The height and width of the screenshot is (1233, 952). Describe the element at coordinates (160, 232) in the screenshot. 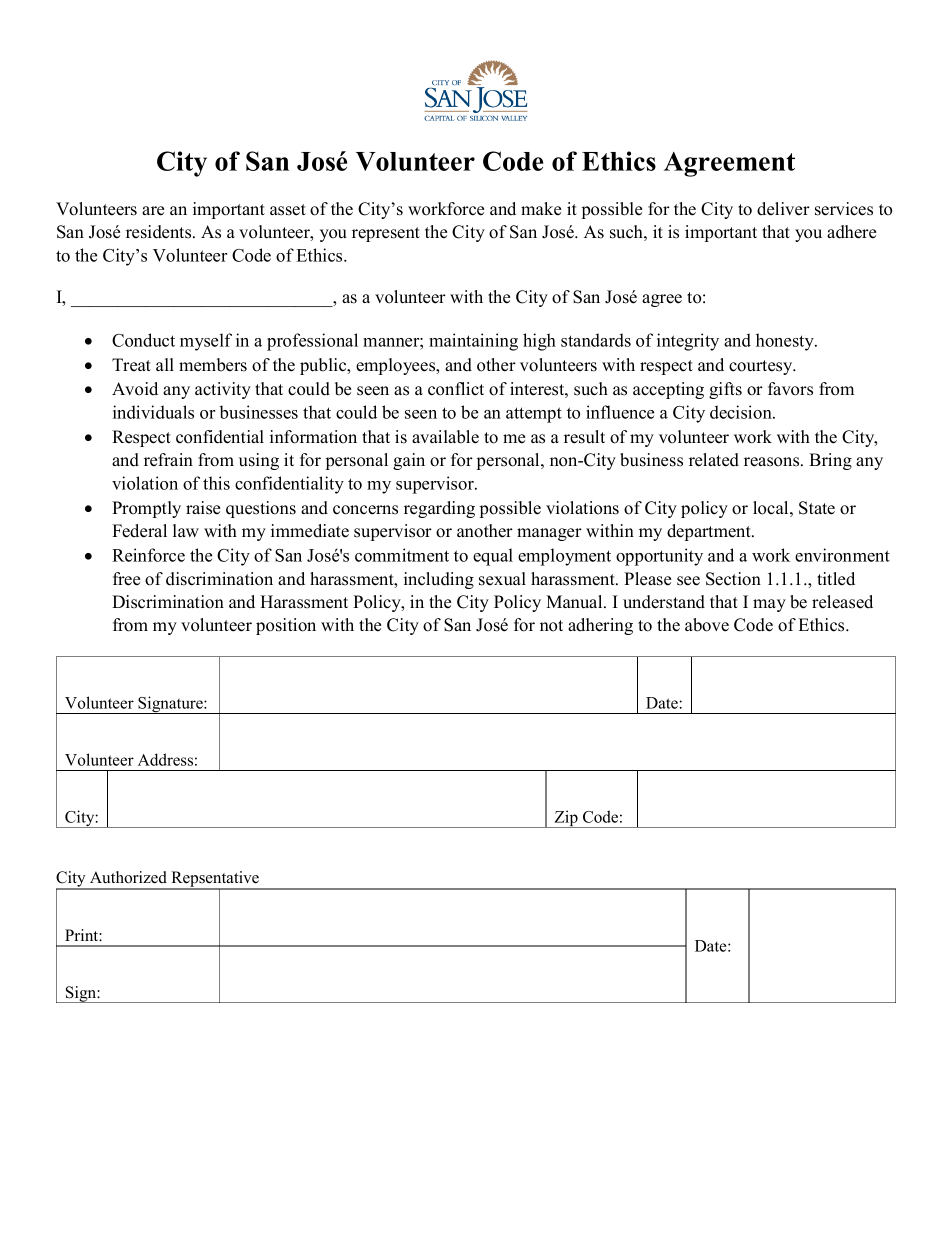

I see `residents` at that location.
